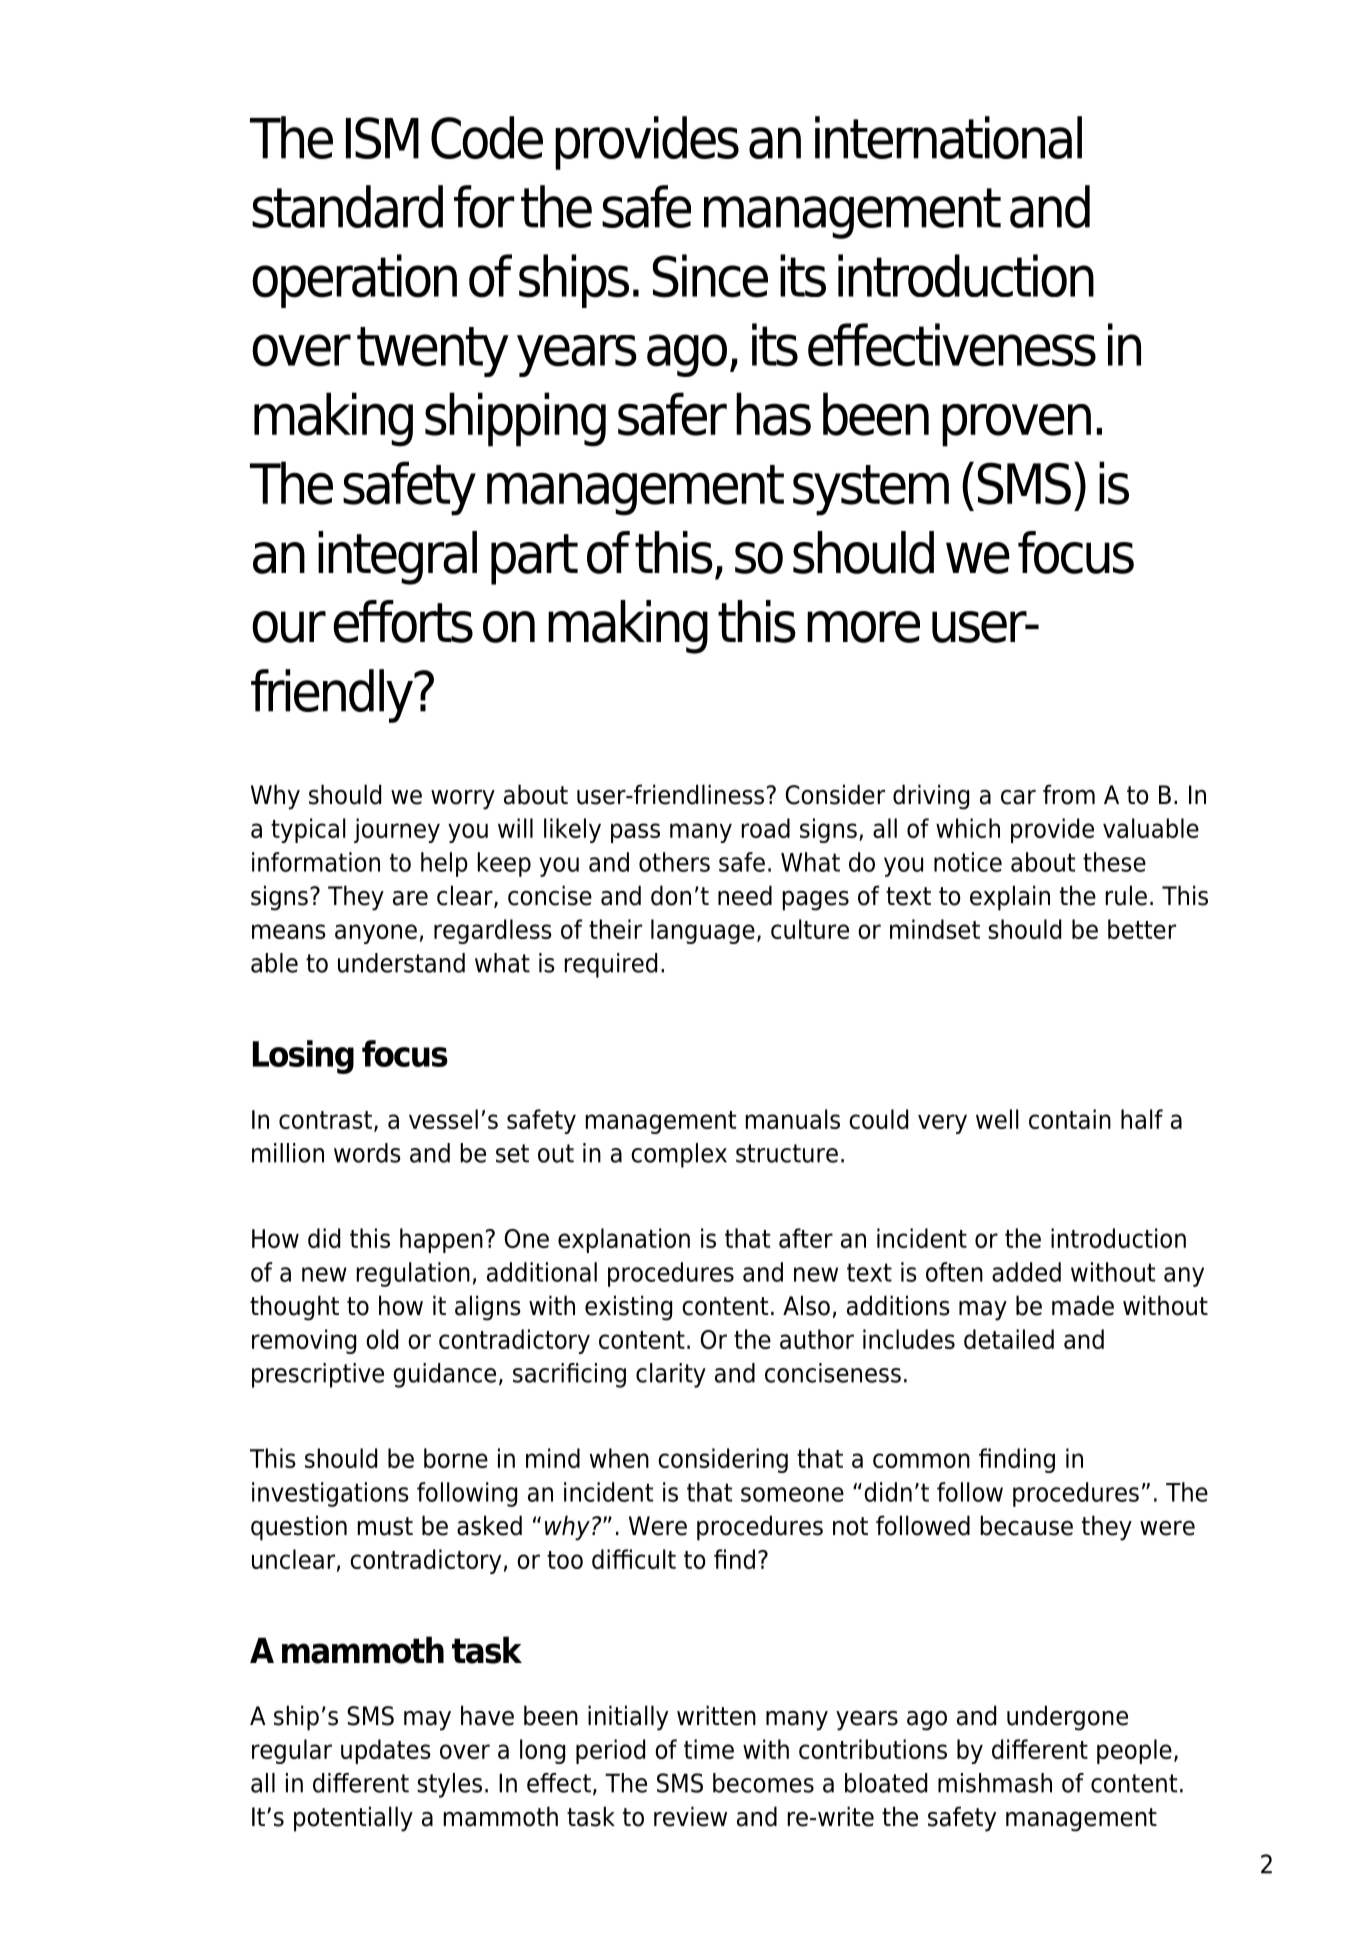  I want to click on contain, so click(1070, 1119).
